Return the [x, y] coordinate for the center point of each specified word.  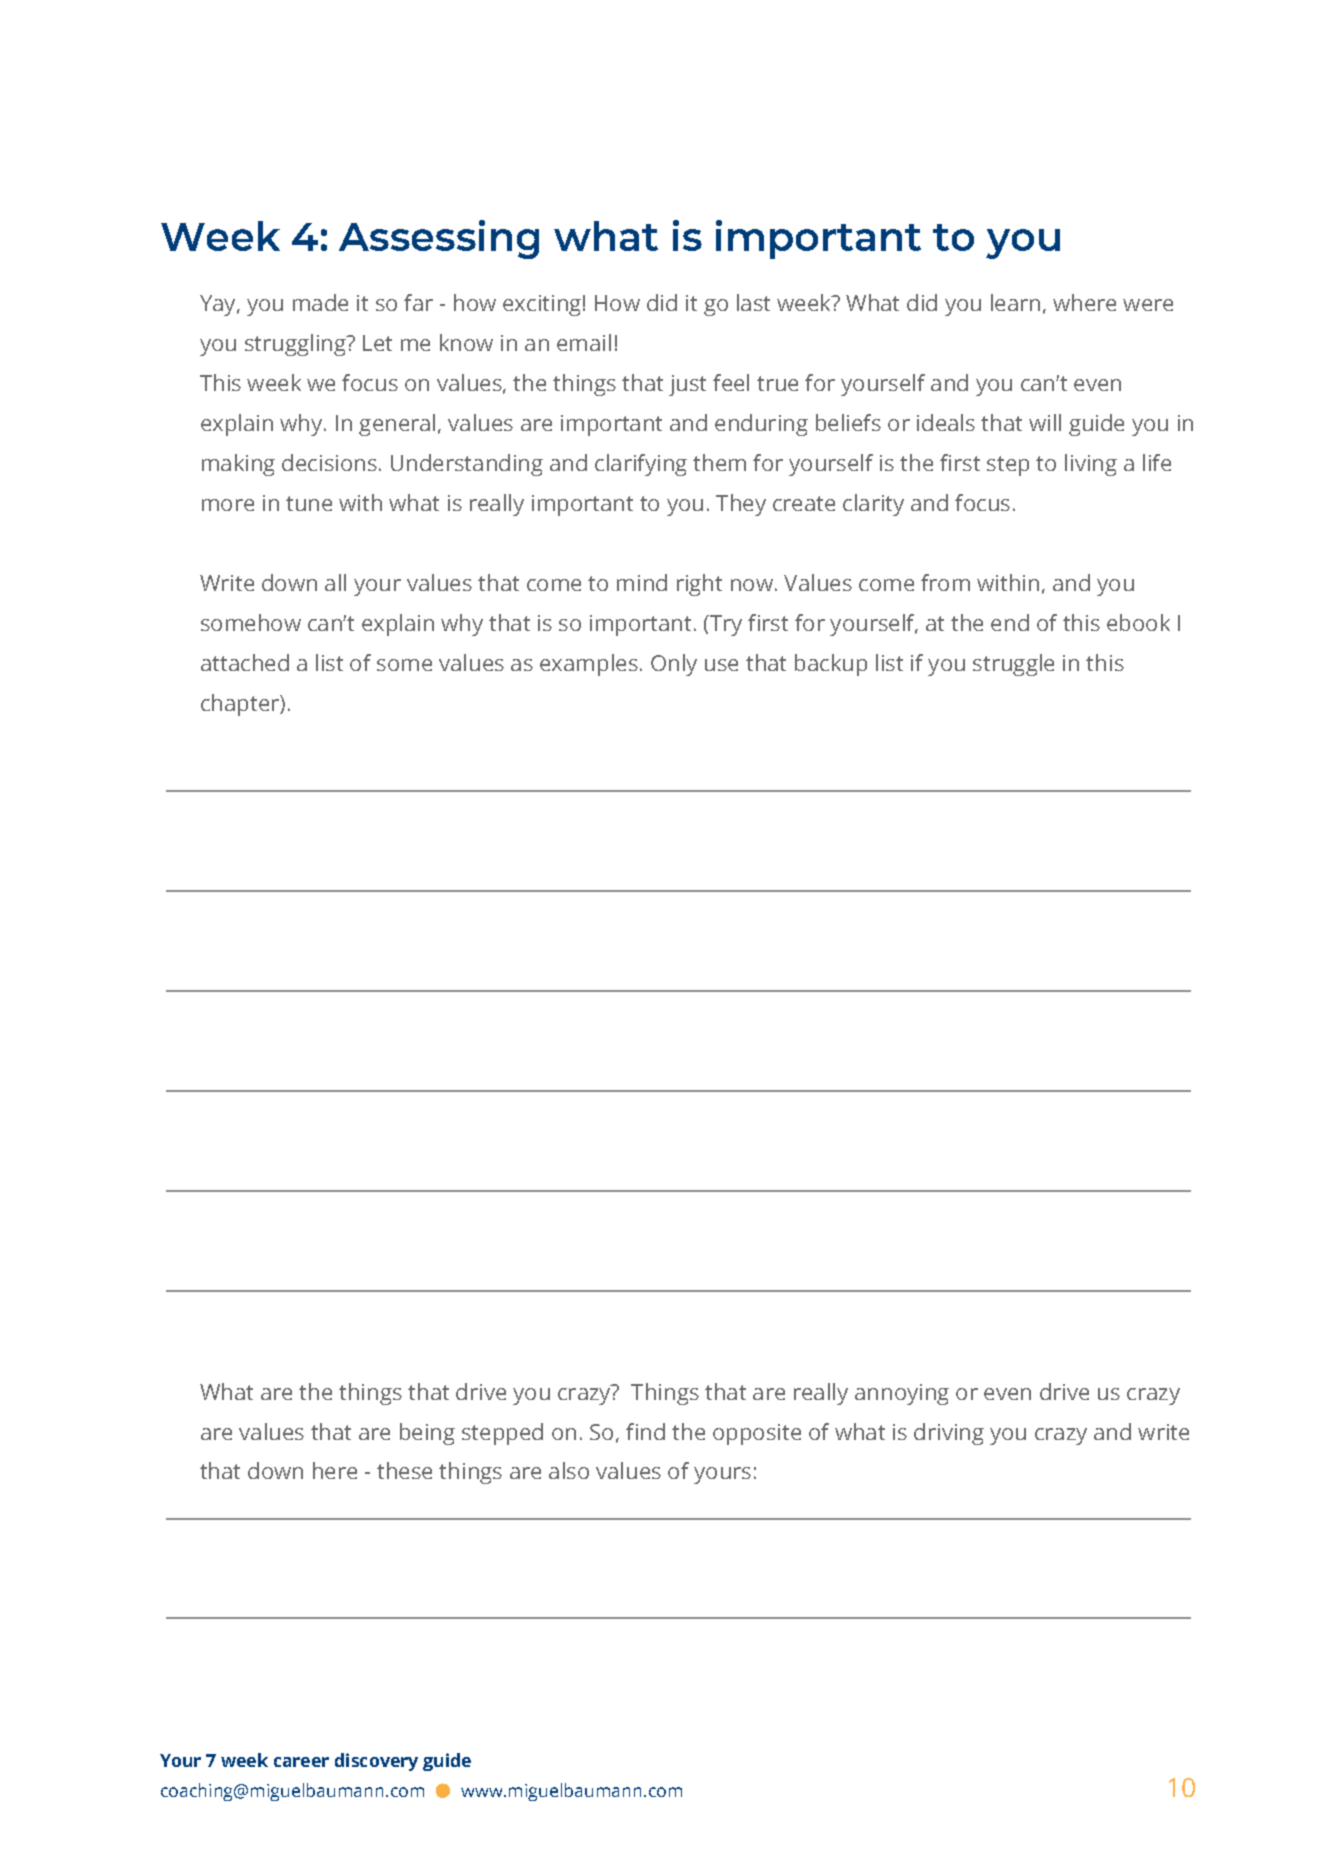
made [320, 302]
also [569, 1470]
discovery [376, 1762]
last [753, 302]
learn [1015, 302]
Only [674, 665]
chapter [241, 705]
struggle [1013, 665]
